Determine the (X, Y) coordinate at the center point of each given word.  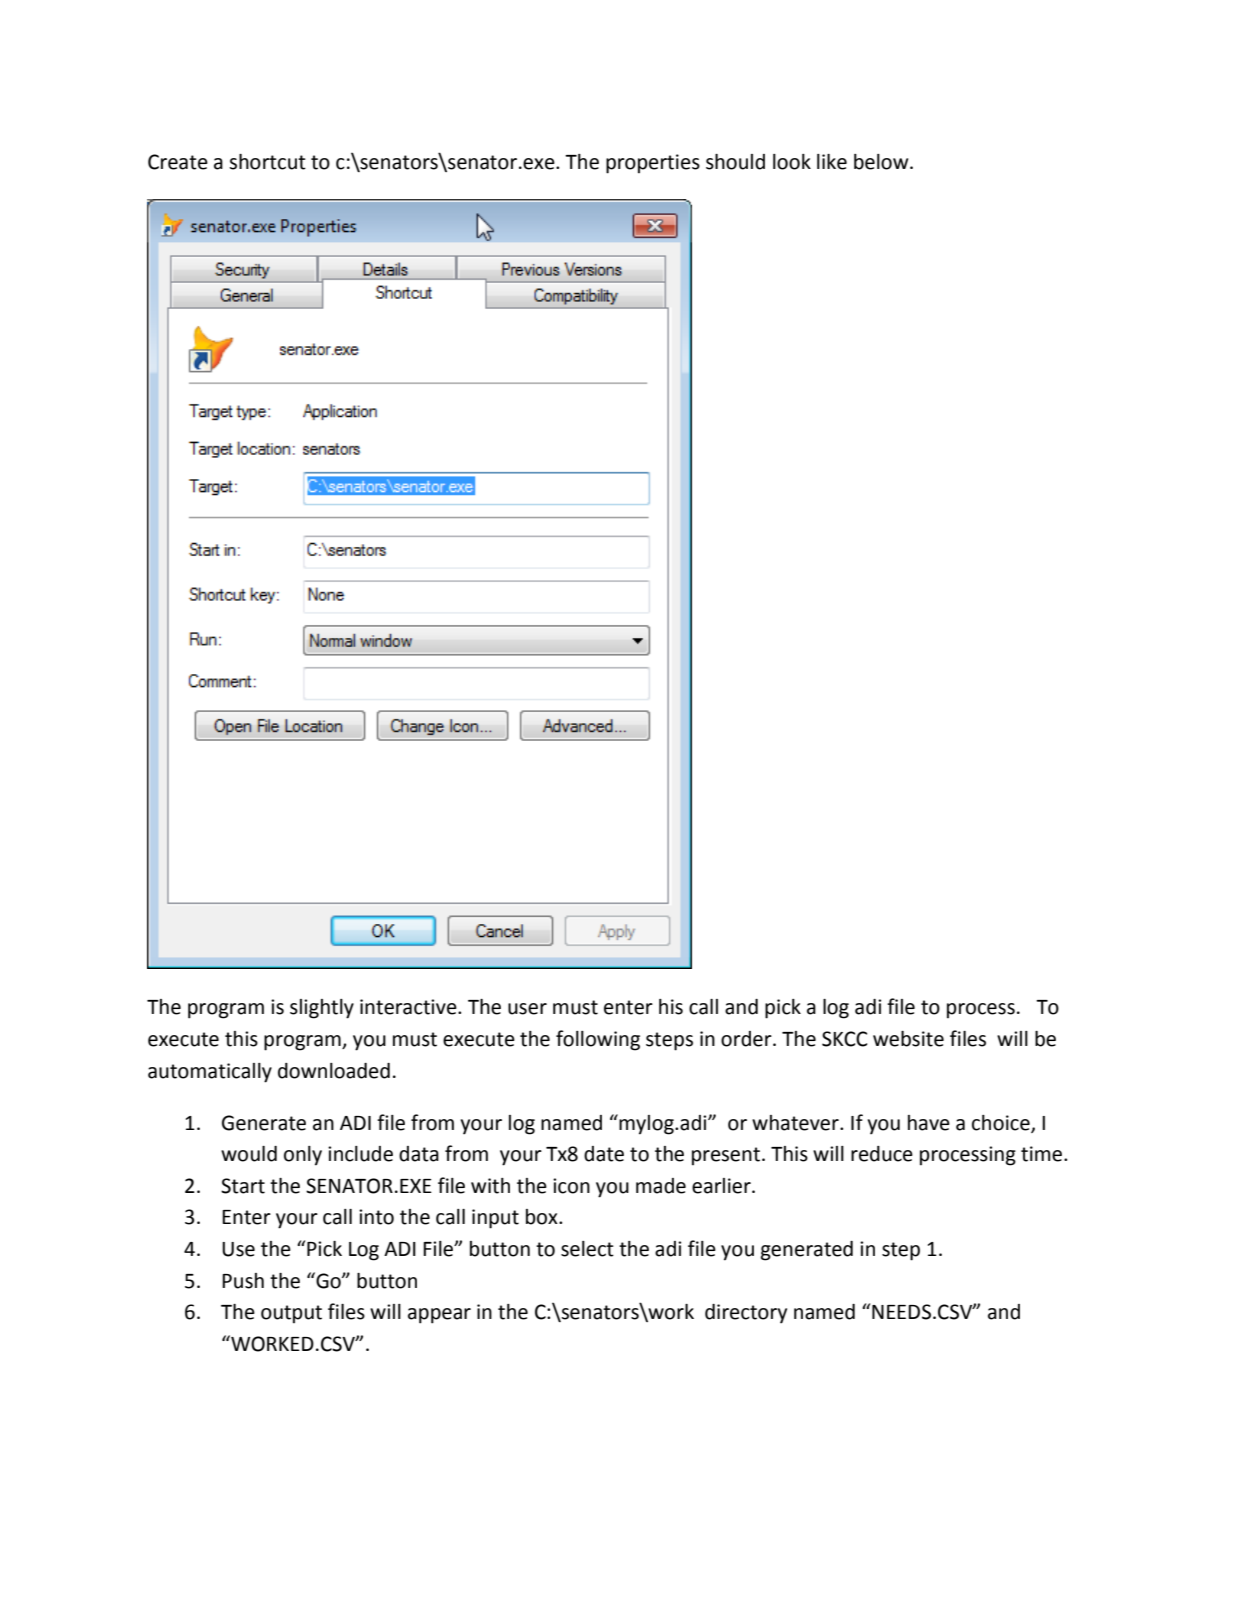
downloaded (334, 1071)
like (832, 162)
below (882, 162)
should (735, 162)
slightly (322, 1009)
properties (653, 164)
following (598, 1040)
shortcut (267, 162)
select (587, 1249)
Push (243, 1281)
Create (178, 162)
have (929, 1123)
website (908, 1039)
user (527, 1009)
